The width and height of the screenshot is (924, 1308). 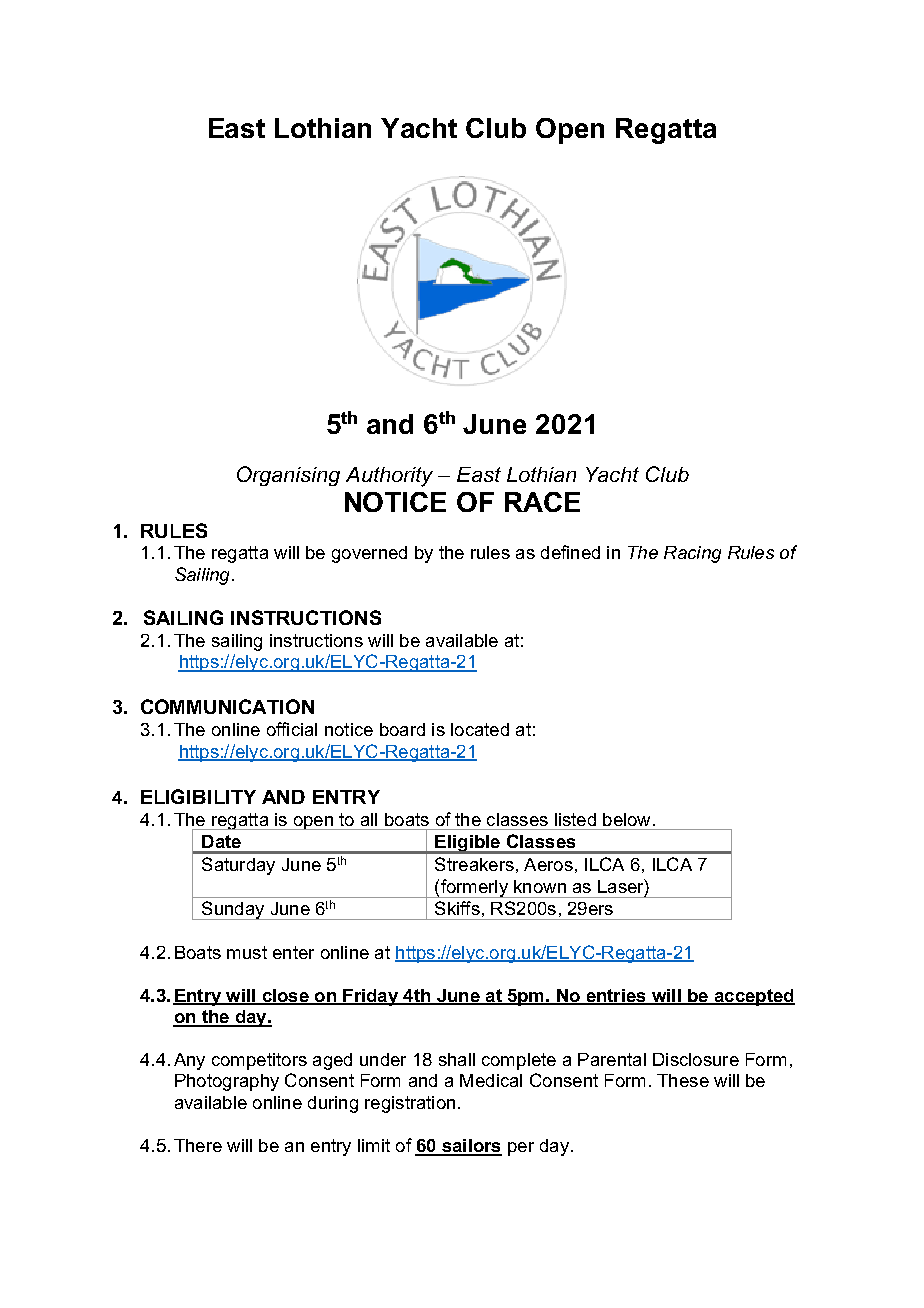 What do you see at coordinates (692, 554) in the screenshot?
I see `Racing` at bounding box center [692, 554].
